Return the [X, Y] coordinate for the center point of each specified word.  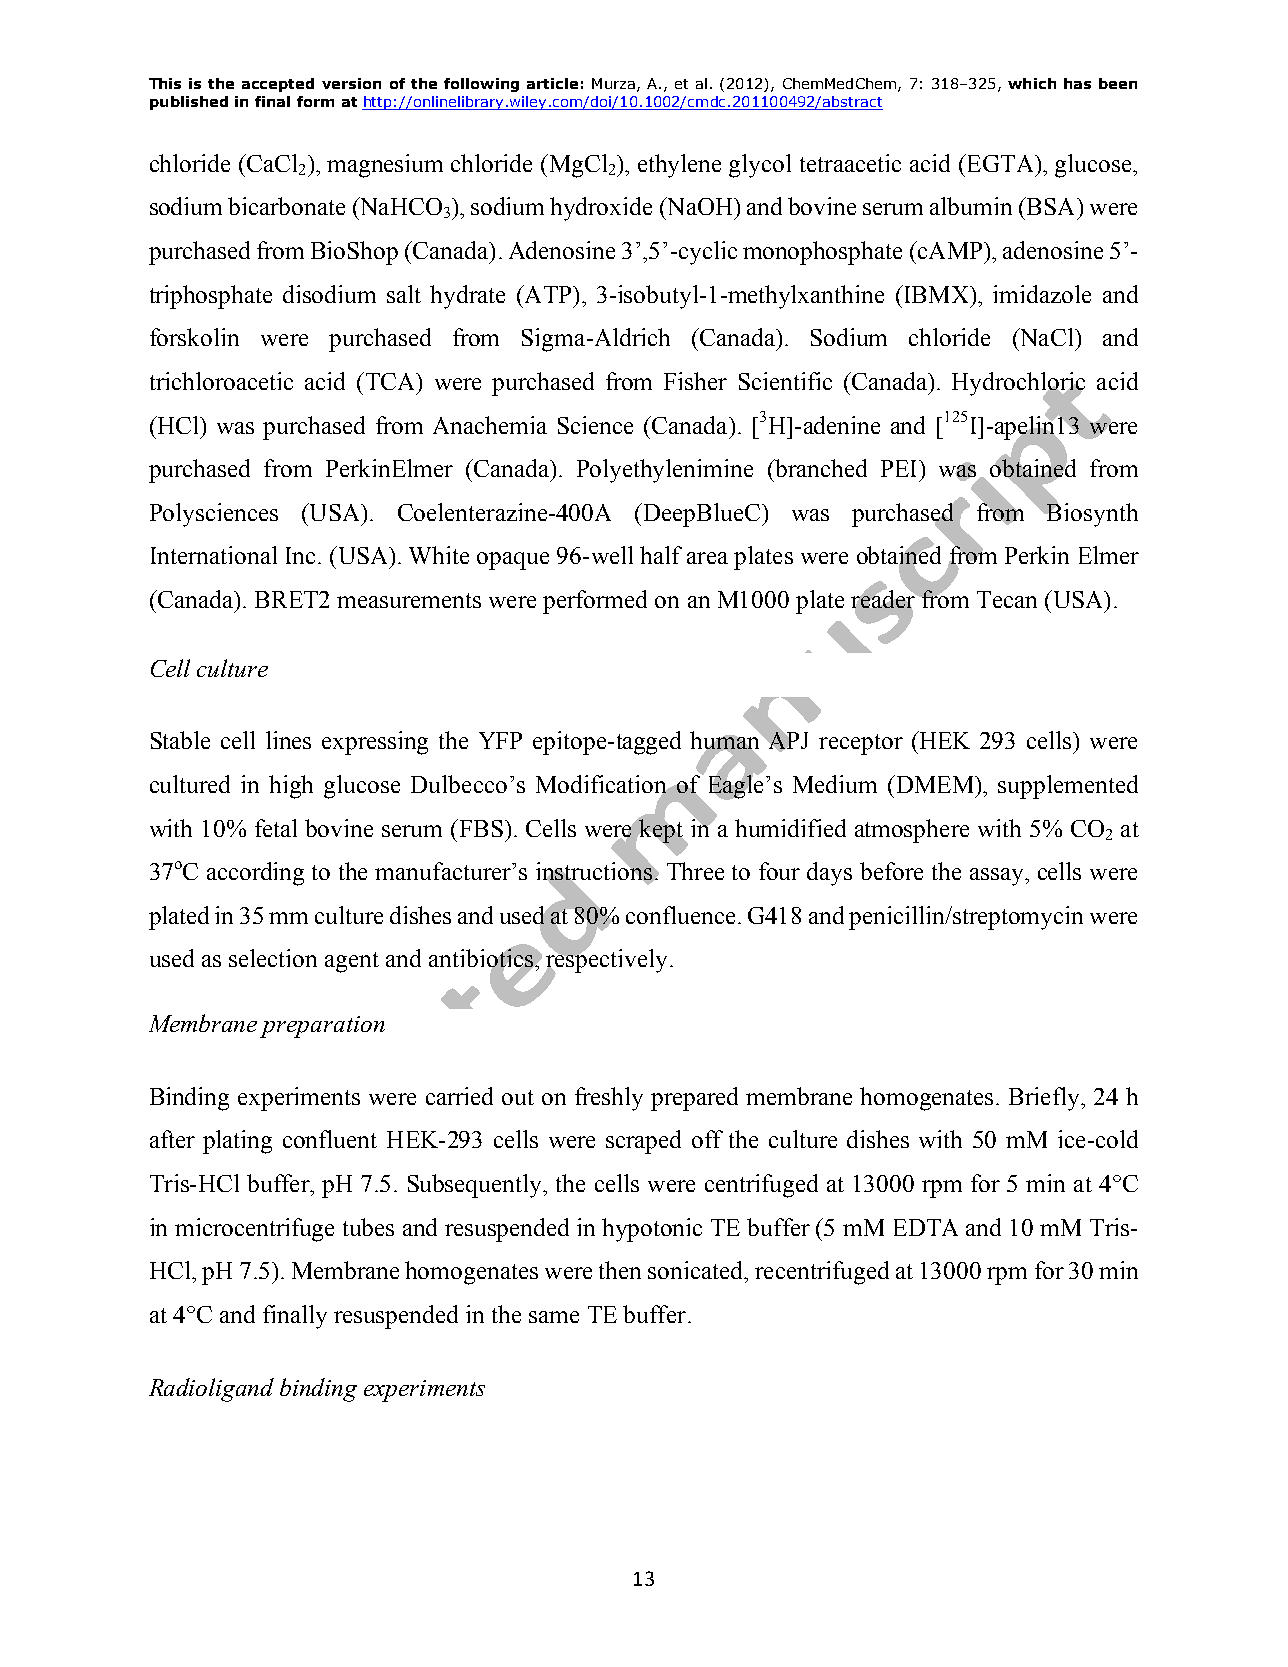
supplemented [1068, 787]
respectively [607, 961]
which [1032, 83]
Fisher [695, 381]
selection [273, 958]
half [661, 555]
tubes [368, 1227]
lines [288, 740]
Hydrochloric [1018, 385]
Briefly [1045, 1099]
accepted [278, 85]
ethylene [679, 166]
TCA [390, 381]
